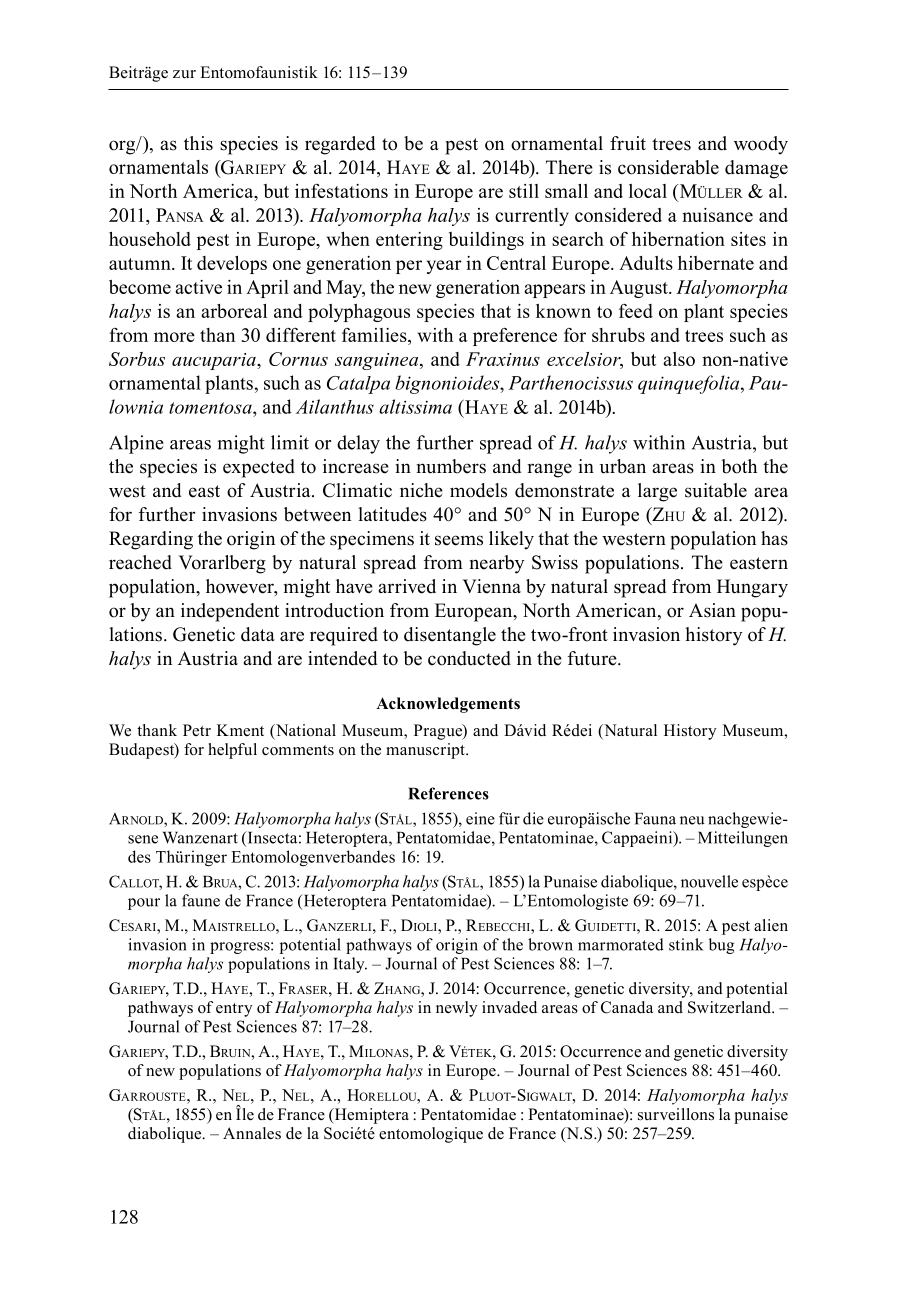 Image resolution: width=924 pixels, height=1305 pixels. I want to click on entry, so click(234, 1010).
